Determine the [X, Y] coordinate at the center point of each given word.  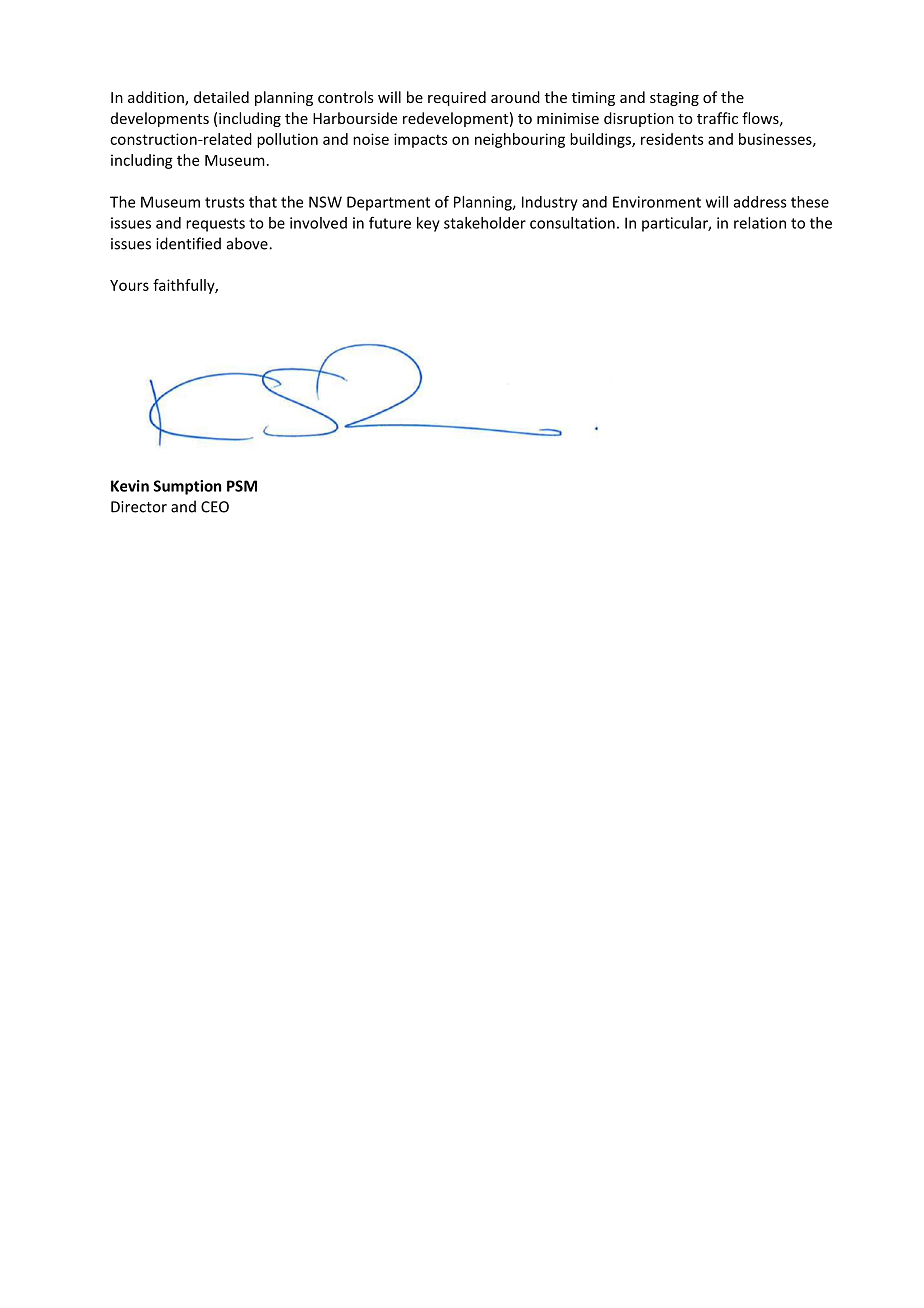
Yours [129, 285]
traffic [717, 118]
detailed [221, 97]
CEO [215, 507]
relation [760, 223]
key [428, 224]
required [457, 98]
